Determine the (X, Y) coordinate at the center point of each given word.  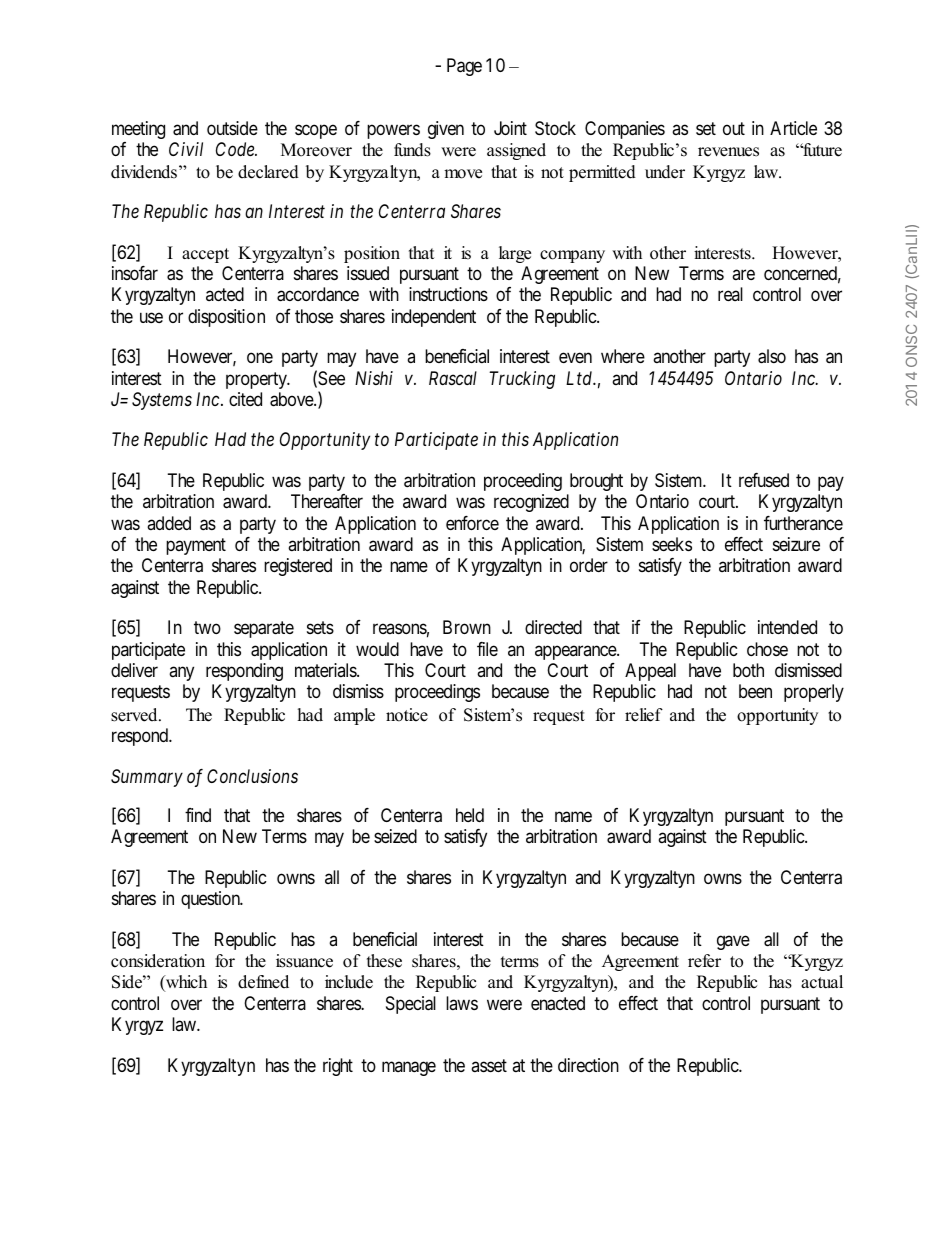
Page (464, 67)
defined (263, 982)
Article (793, 128)
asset (489, 1066)
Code (236, 149)
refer (704, 961)
